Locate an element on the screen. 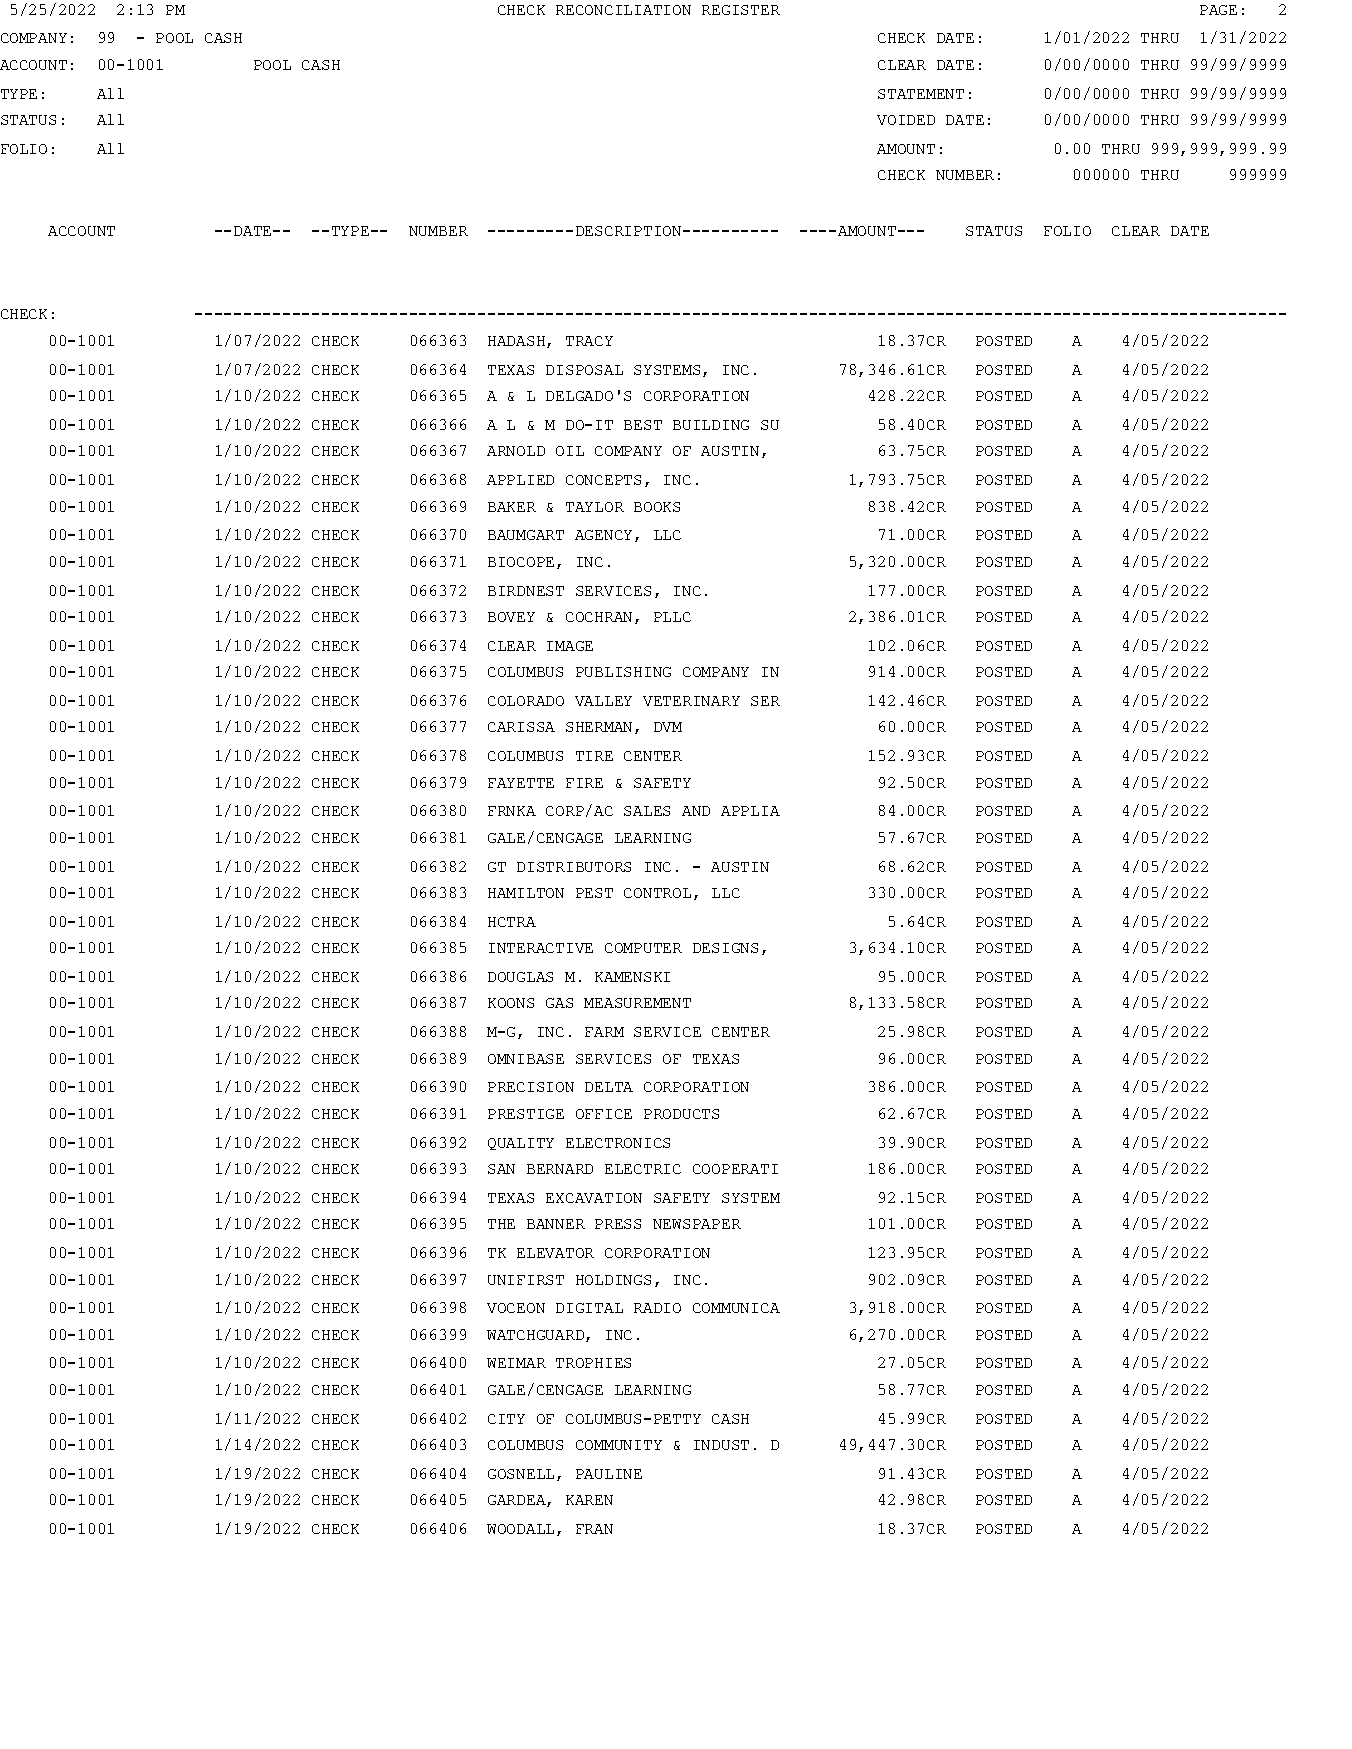  EXCAVATION is located at coordinates (594, 1198).
